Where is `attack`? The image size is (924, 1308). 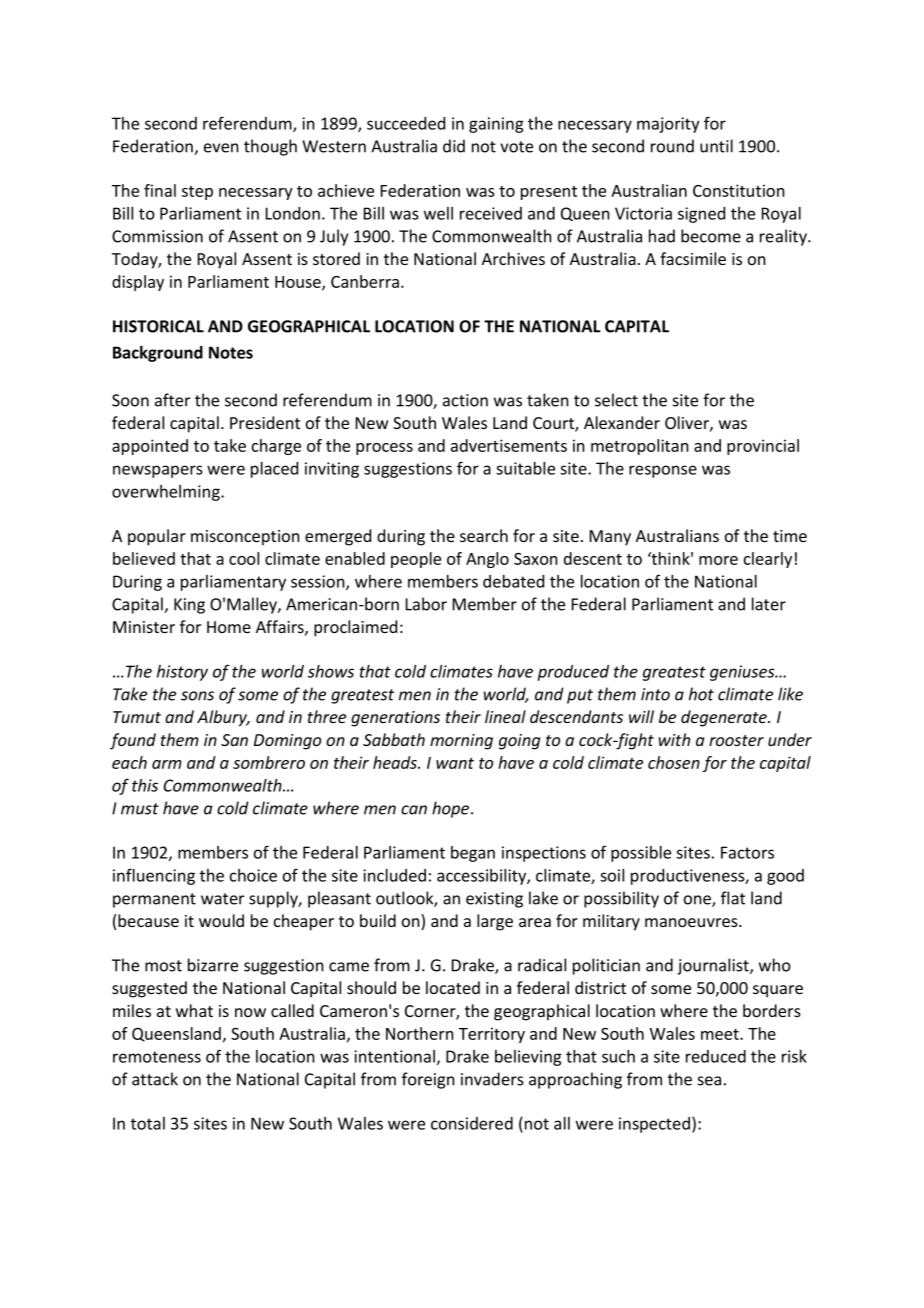
attack is located at coordinates (155, 1079).
